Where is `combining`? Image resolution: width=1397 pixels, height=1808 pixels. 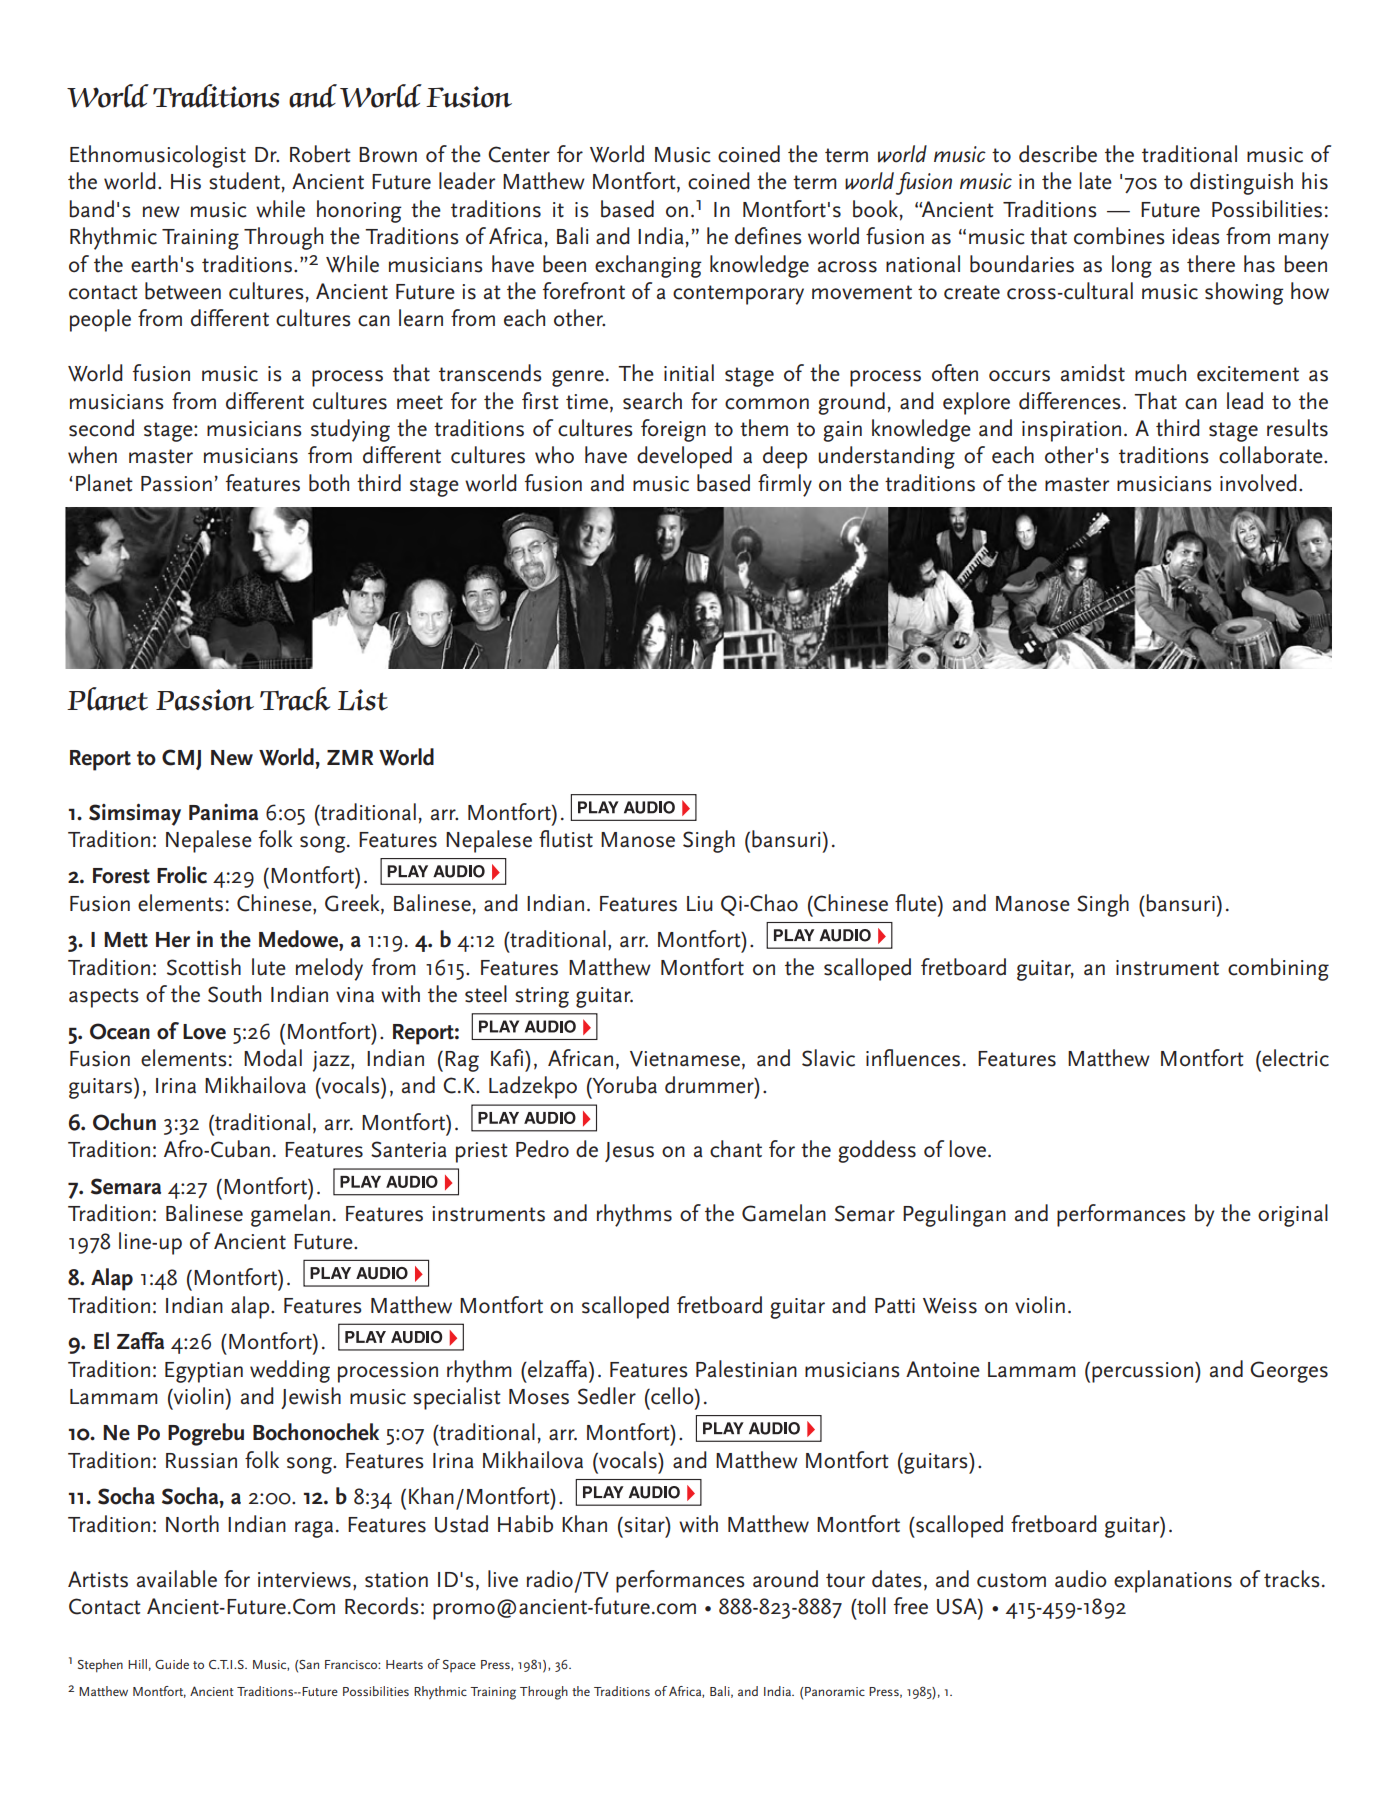
combining is located at coordinates (1278, 969).
